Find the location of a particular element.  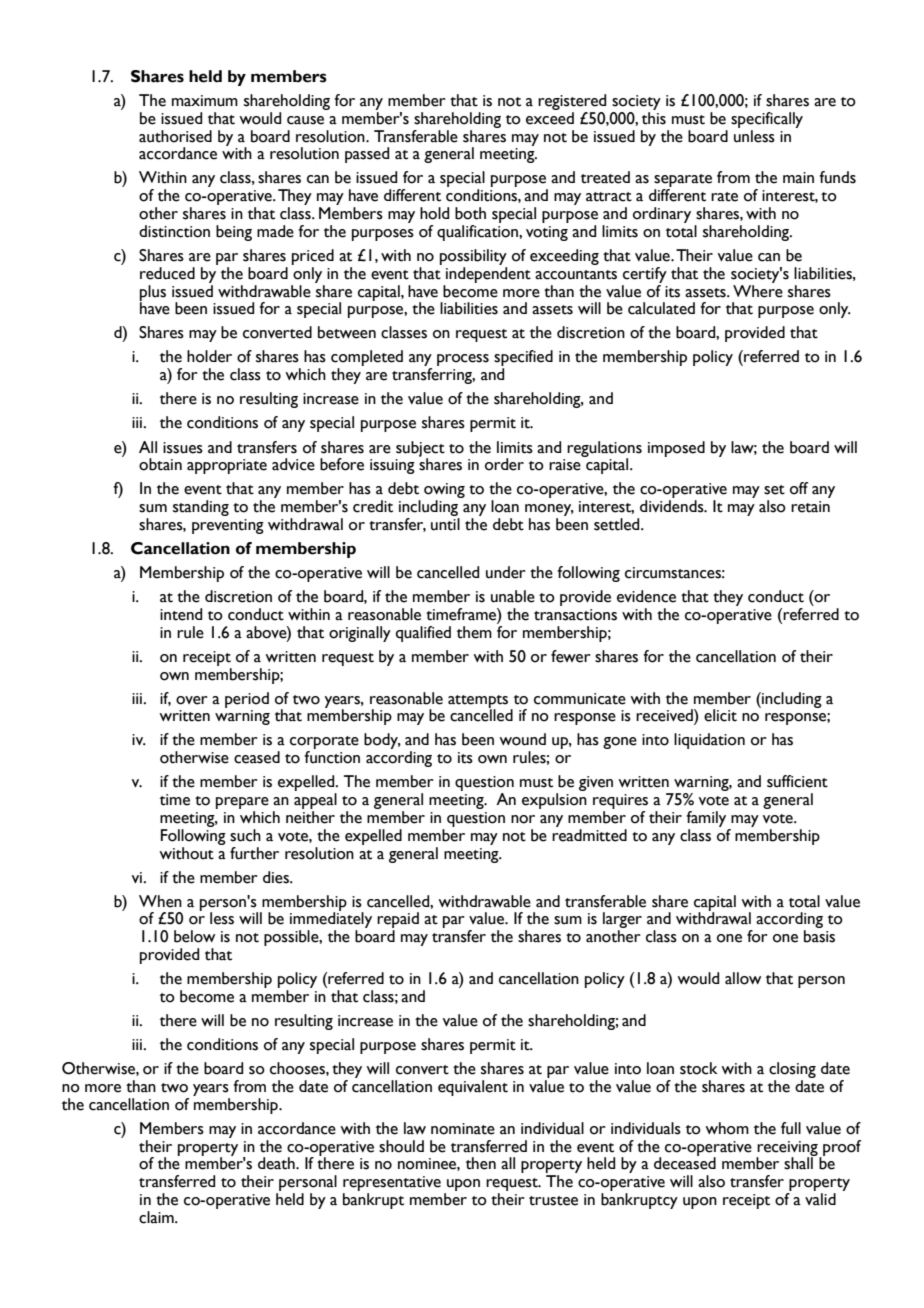

off is located at coordinates (799, 488).
